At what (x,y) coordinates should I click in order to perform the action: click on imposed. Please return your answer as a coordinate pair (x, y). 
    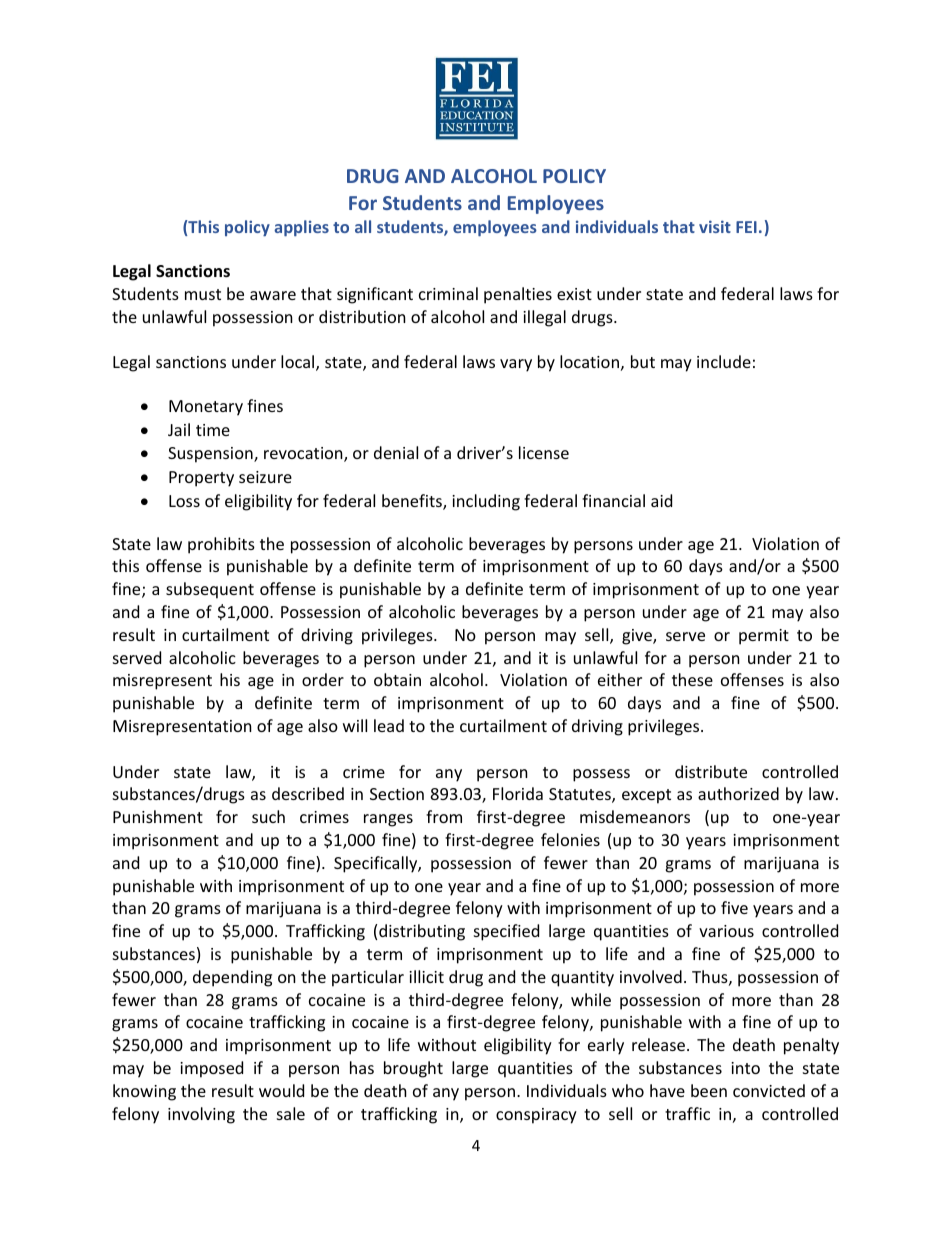
    Looking at the image, I should click on (211, 1069).
